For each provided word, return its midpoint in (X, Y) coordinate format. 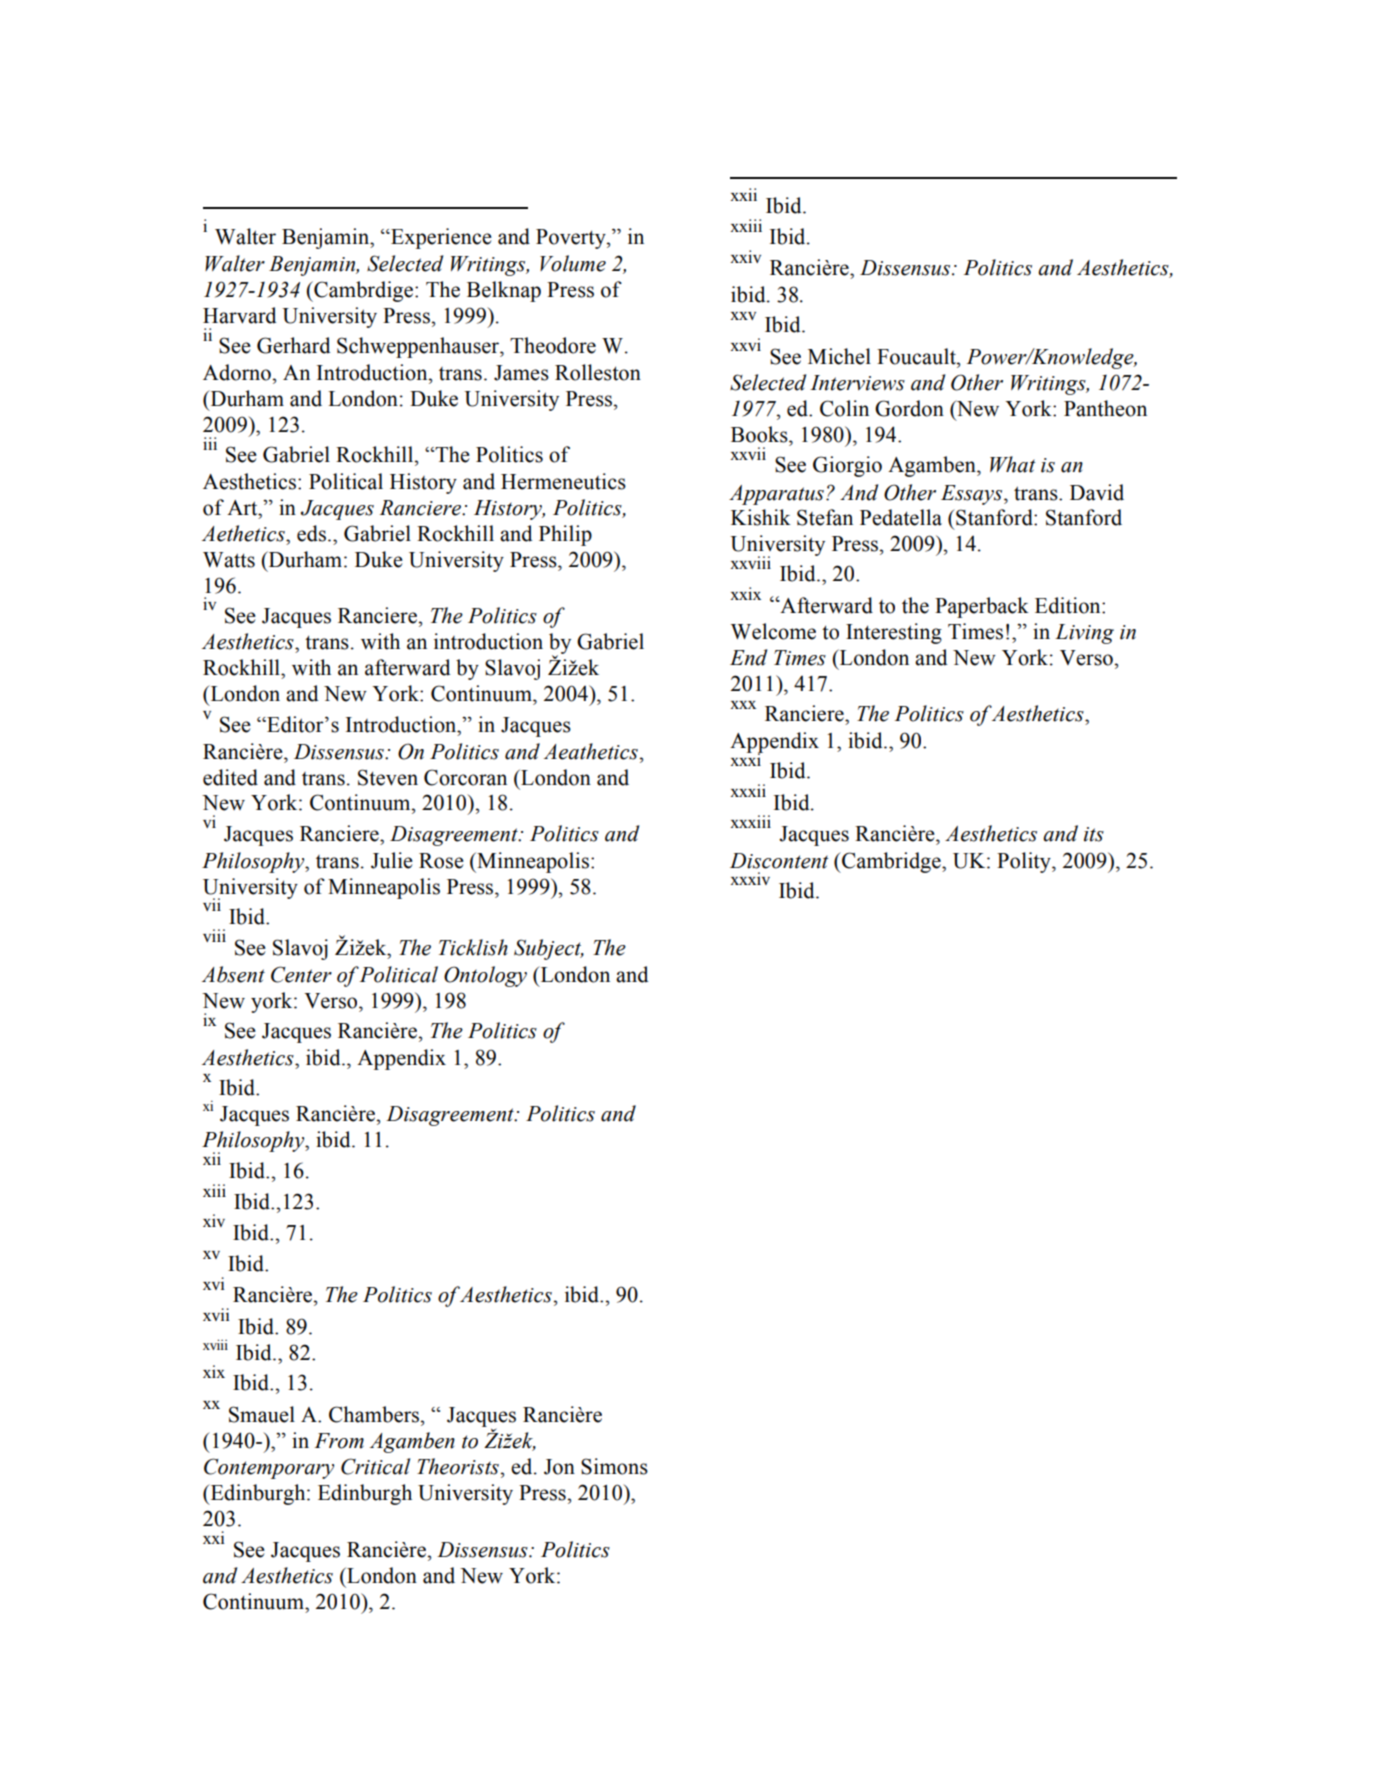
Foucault (917, 356)
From (339, 1441)
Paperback (982, 607)
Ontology (485, 976)
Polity (1025, 862)
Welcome (773, 631)
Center (301, 974)
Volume (573, 263)
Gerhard (294, 345)
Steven (388, 777)
